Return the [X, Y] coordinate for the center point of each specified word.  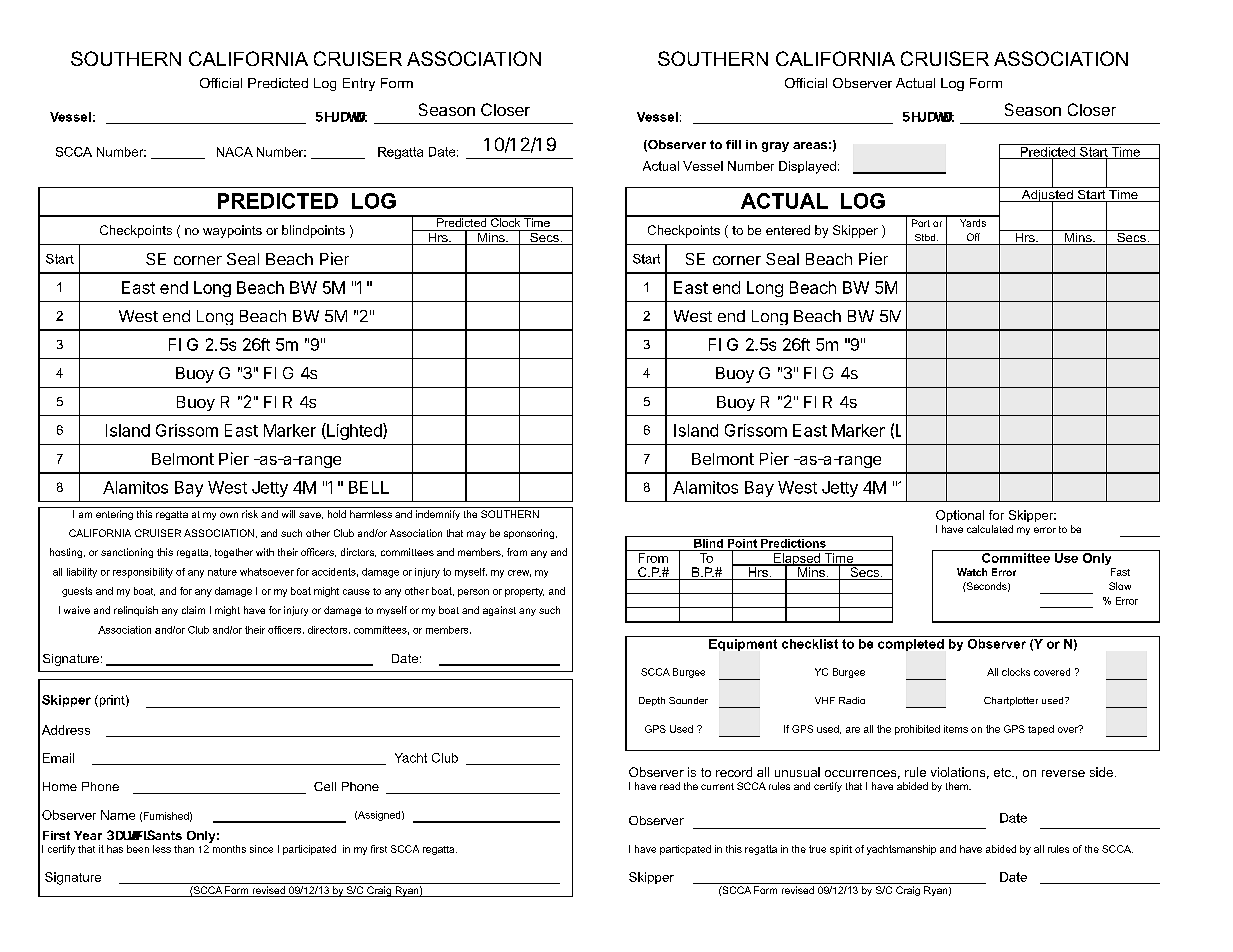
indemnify [438, 515]
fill [733, 144]
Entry [359, 84]
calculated [990, 529]
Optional [960, 516]
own [229, 515]
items [956, 729]
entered [788, 230]
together [234, 553]
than [184, 849]
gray [775, 147]
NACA [235, 152]
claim [193, 610]
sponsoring [530, 534]
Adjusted [1047, 196]
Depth [652, 701]
